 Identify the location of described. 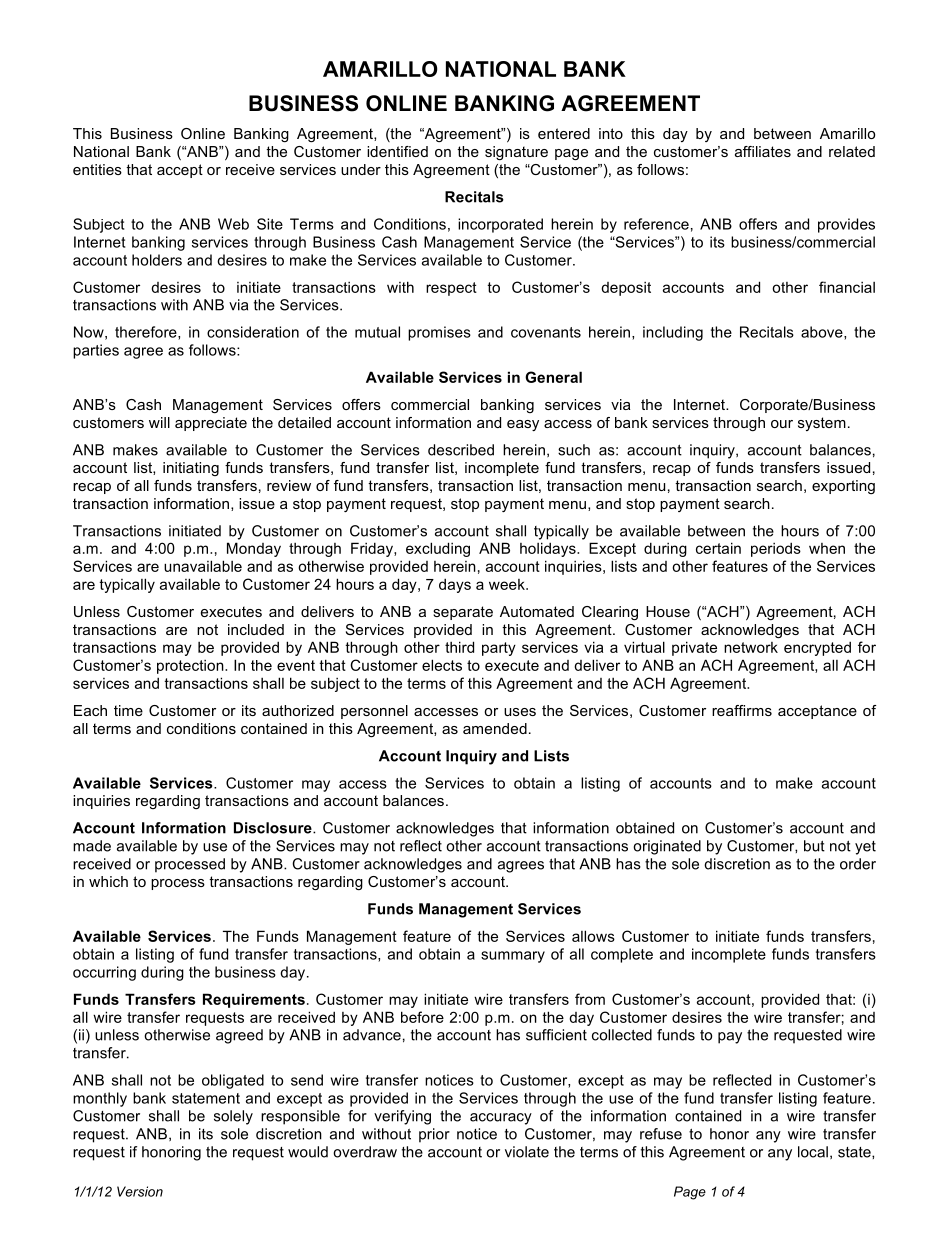
(461, 450).
